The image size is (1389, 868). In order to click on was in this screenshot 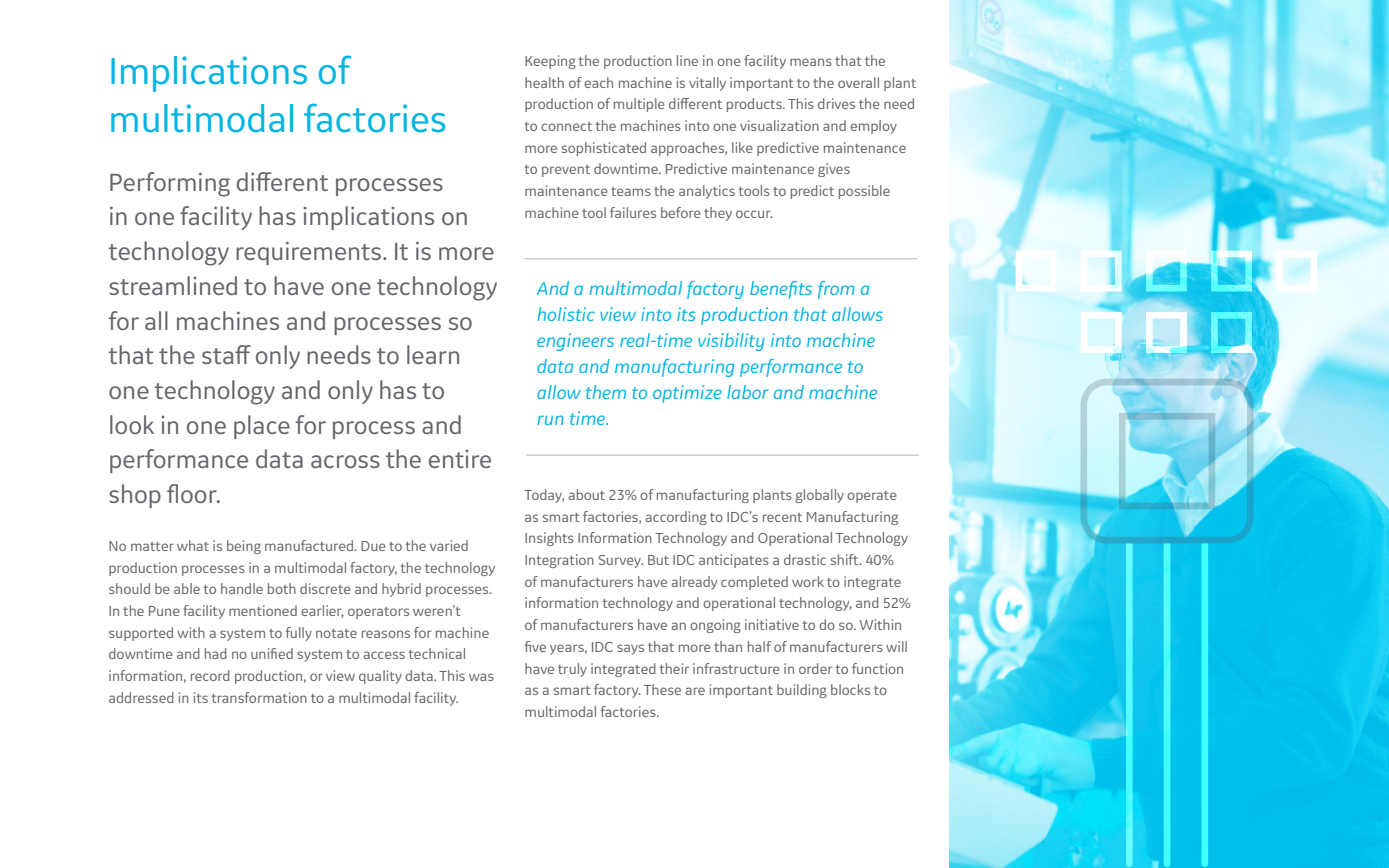, I will do `click(481, 677)`.
